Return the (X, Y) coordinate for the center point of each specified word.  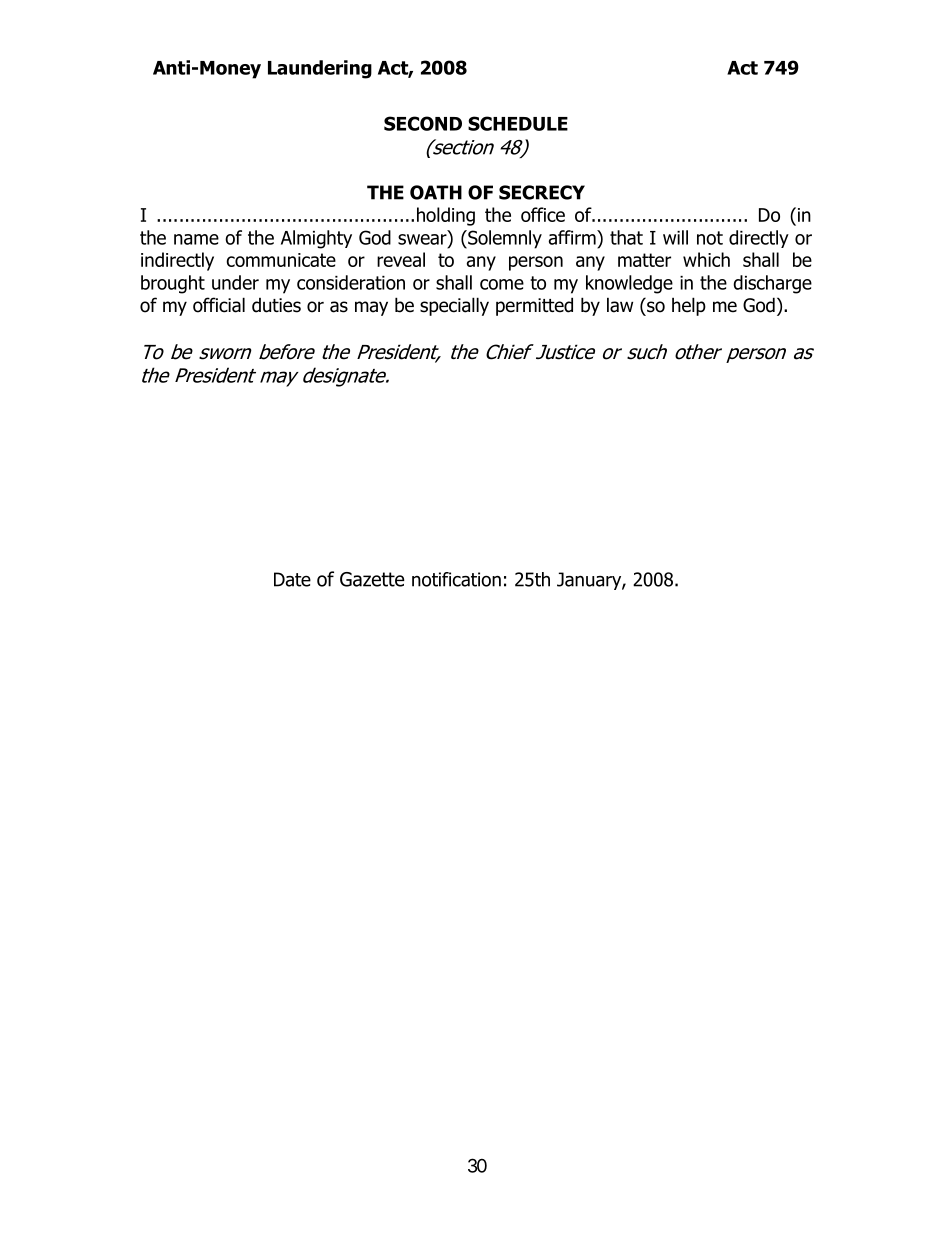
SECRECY (542, 192)
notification (456, 579)
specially (454, 306)
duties (276, 305)
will (675, 237)
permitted (534, 306)
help (689, 306)
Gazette (372, 579)
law (620, 305)
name (196, 239)
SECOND (423, 123)
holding (446, 216)
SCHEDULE (518, 123)
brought (173, 284)
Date (292, 579)
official (219, 305)
